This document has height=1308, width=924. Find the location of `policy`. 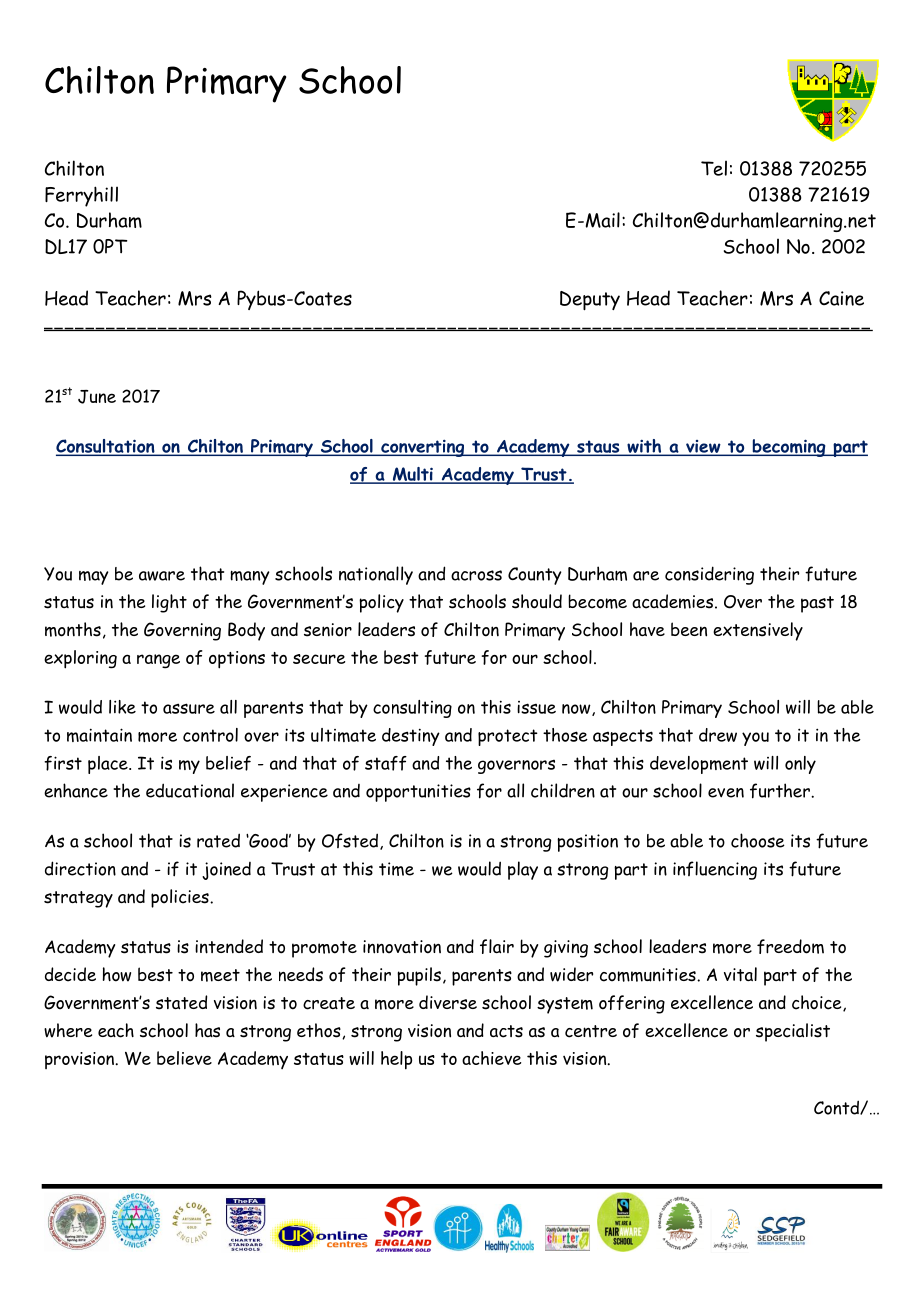

policy is located at coordinates (381, 603).
